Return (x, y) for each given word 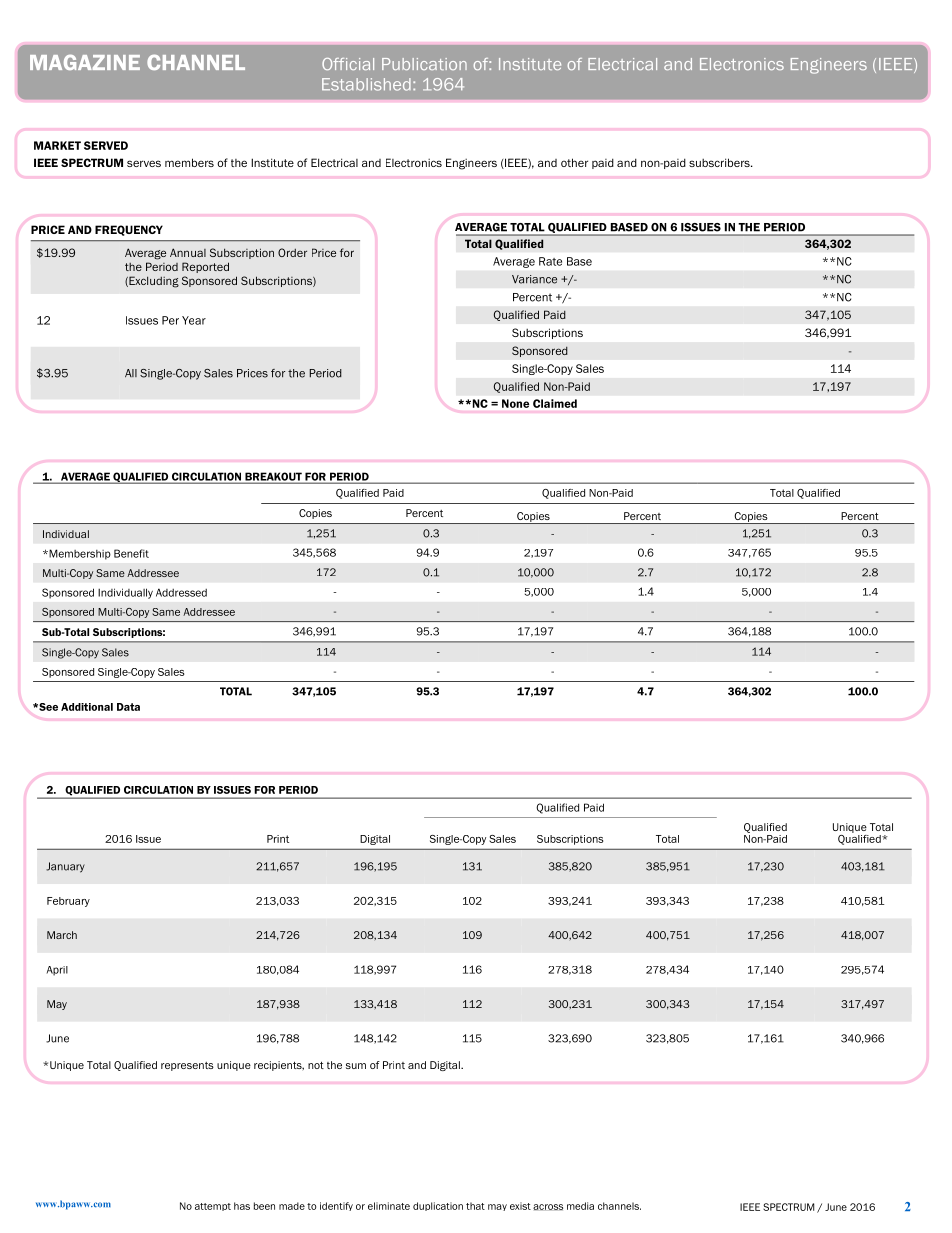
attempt (213, 1207)
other (574, 162)
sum (356, 1066)
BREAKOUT (273, 477)
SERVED (106, 145)
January (65, 867)
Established (366, 84)
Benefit (131, 553)
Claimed (555, 403)
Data (128, 707)
